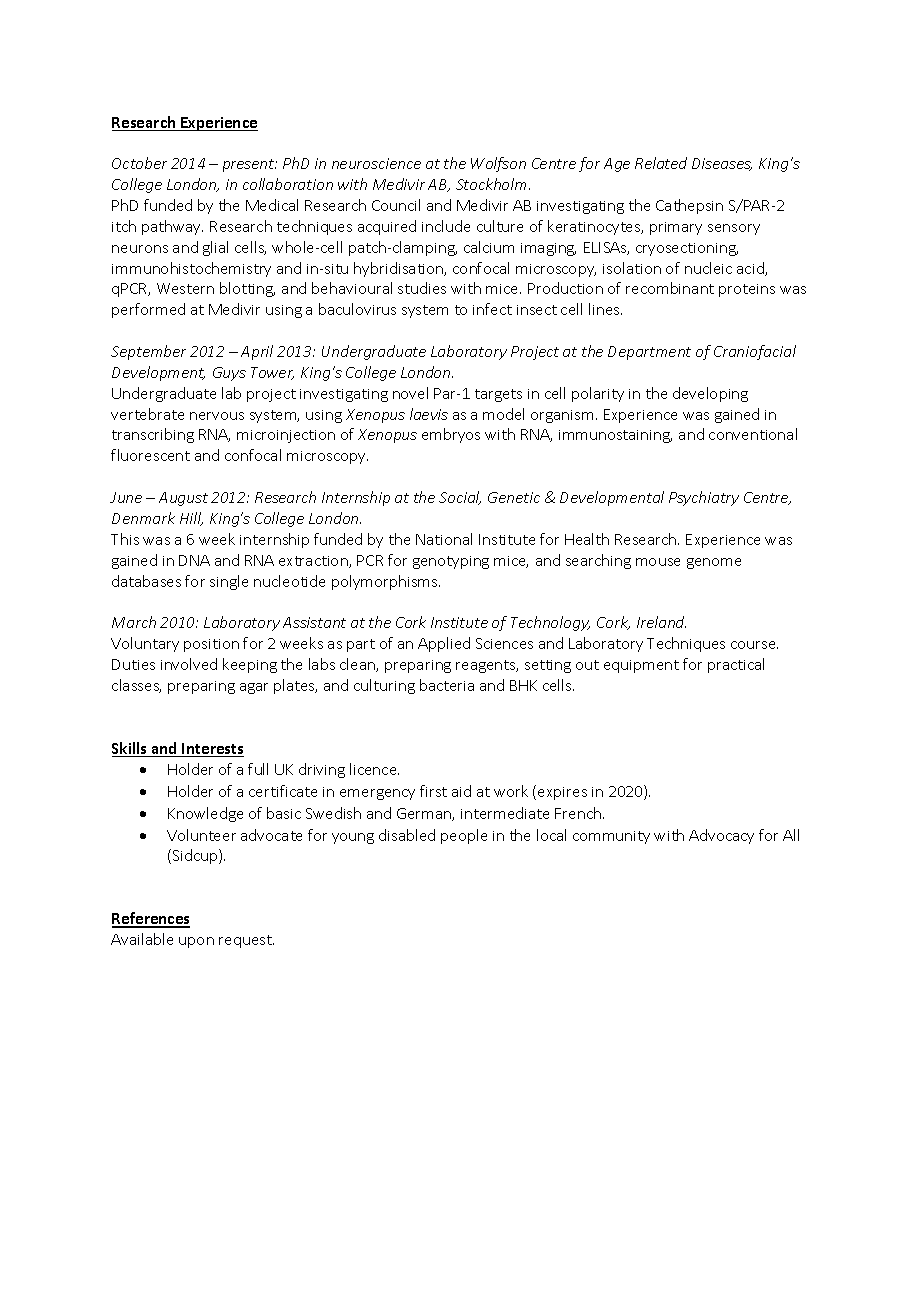  Describe the element at coordinates (464, 836) in the screenshot. I see `people` at that location.
